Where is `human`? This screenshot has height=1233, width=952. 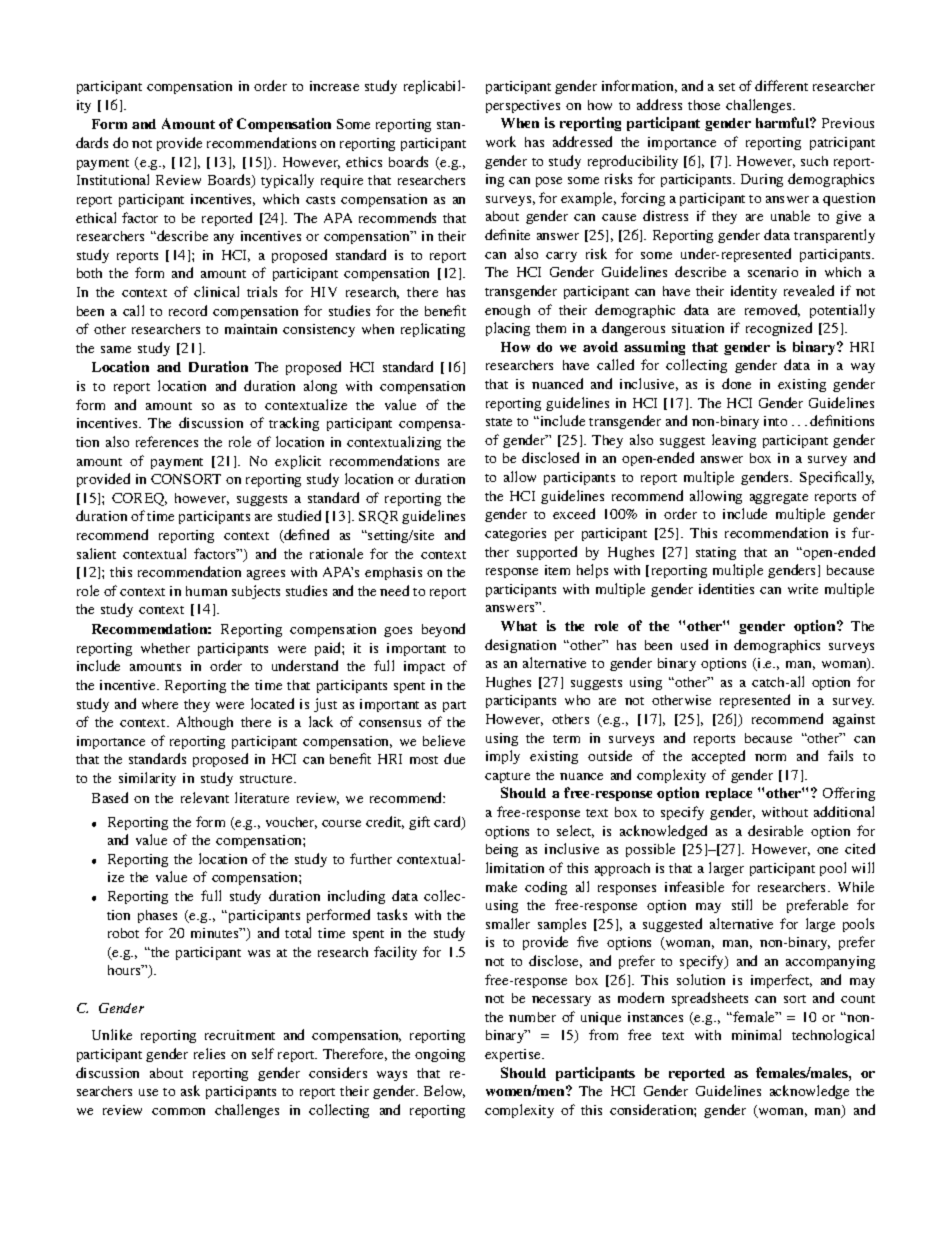
human is located at coordinates (206, 591).
